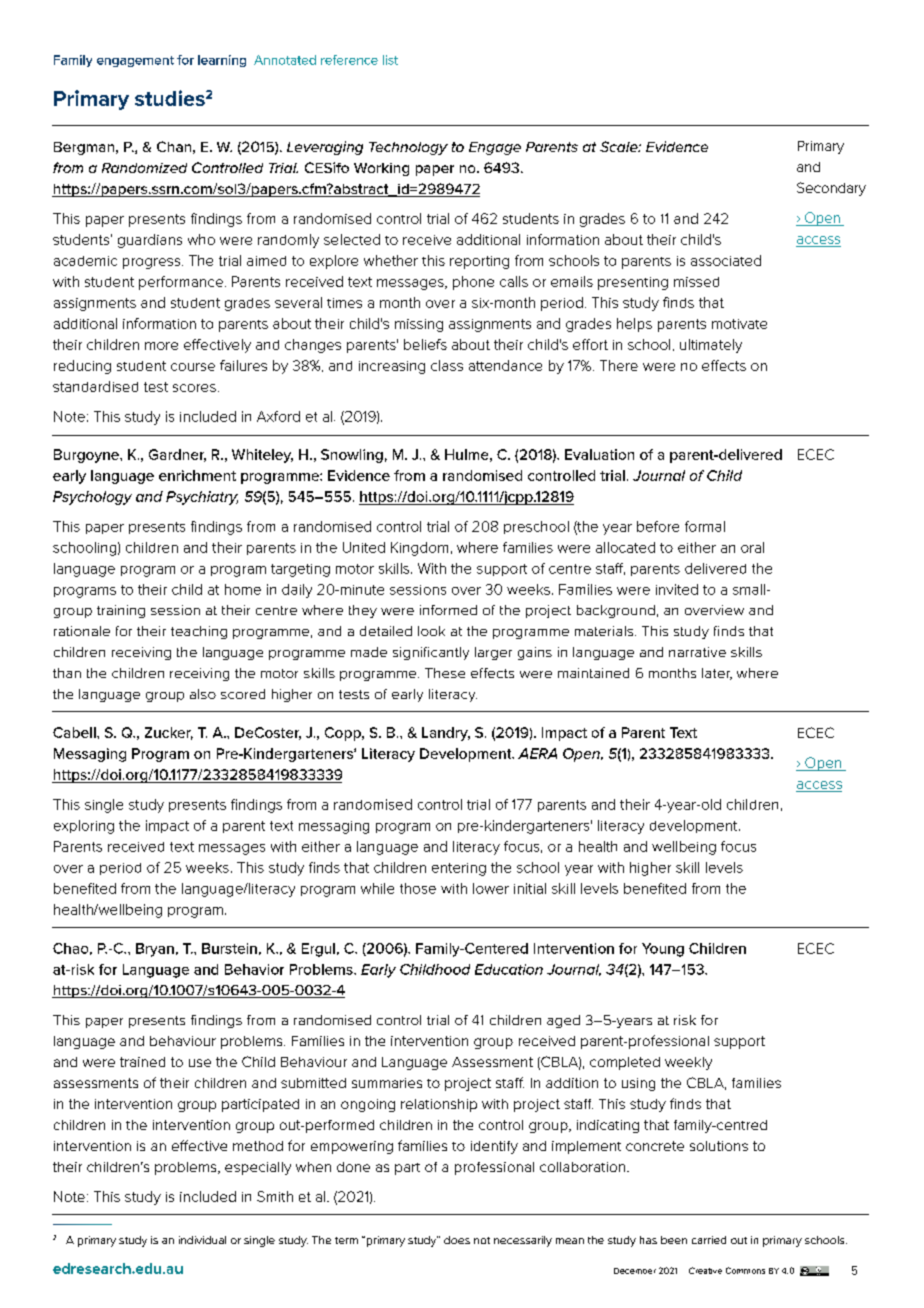 This page has height=1308, width=924. Describe the element at coordinates (202, 1240) in the page. I see `individual` at that location.
